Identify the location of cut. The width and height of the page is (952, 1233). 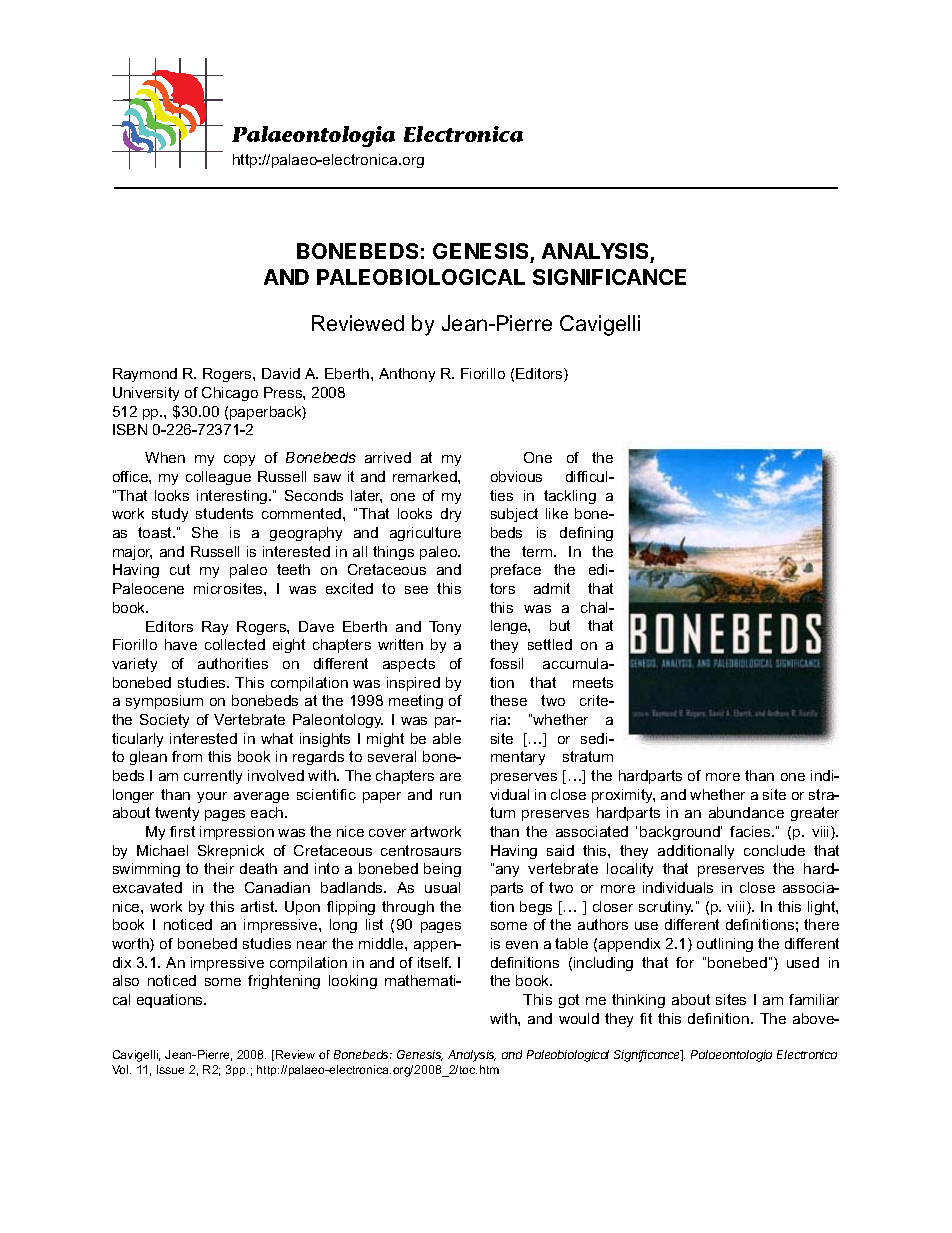
(180, 569).
